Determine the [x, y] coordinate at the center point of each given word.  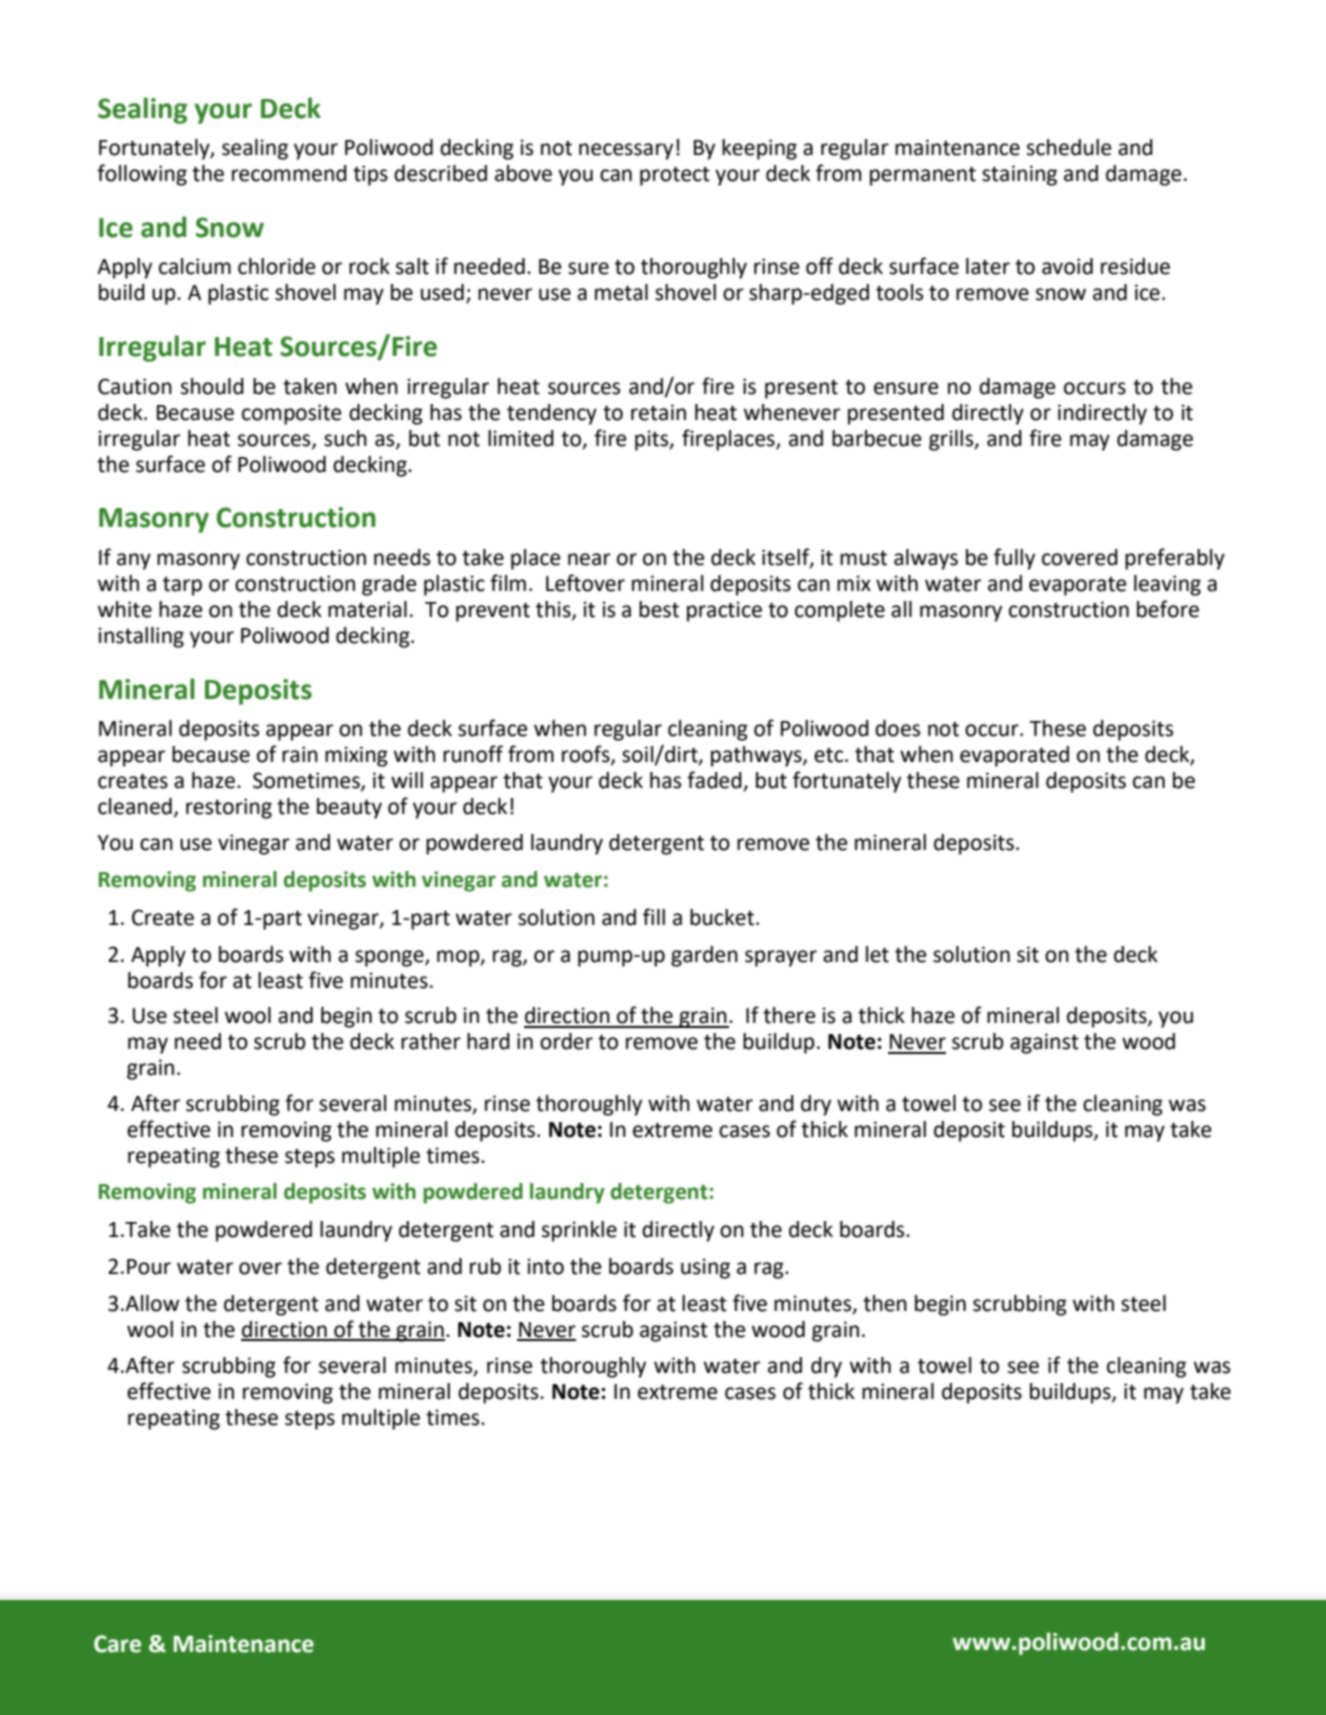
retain [658, 412]
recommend [289, 173]
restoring [229, 808]
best [659, 609]
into [545, 1266]
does [897, 728]
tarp [182, 586]
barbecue [877, 438]
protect [675, 176]
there [789, 1015]
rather [431, 1041]
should [212, 386]
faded [714, 780]
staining [1019, 175]
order [566, 1041]
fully [1014, 559]
